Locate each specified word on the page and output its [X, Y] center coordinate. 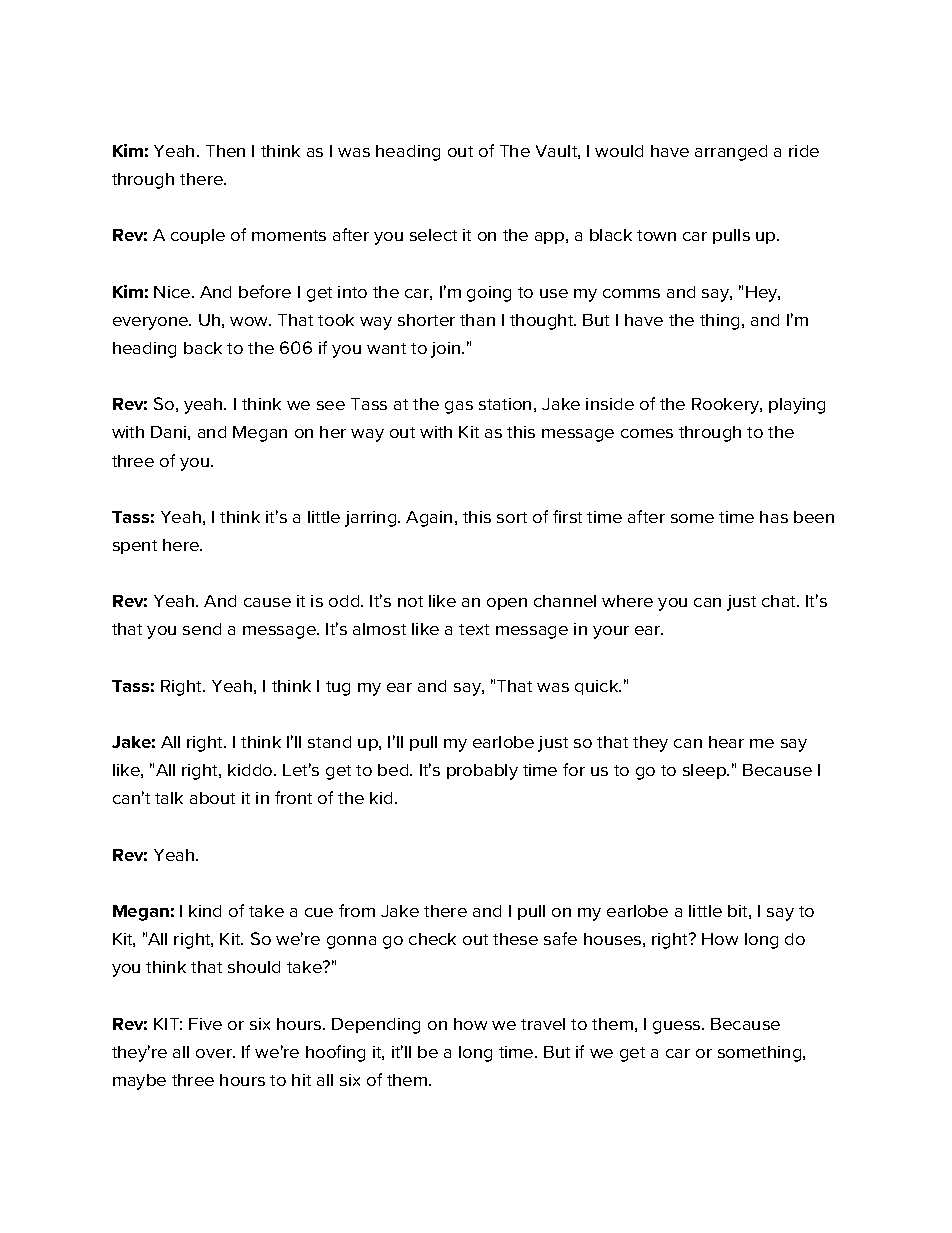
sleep [706, 771]
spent [135, 547]
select [433, 235]
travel [543, 1024]
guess [678, 1027]
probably [482, 772]
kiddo [251, 770]
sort [512, 517]
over [215, 1053]
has [774, 517]
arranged [731, 153]
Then [225, 151]
